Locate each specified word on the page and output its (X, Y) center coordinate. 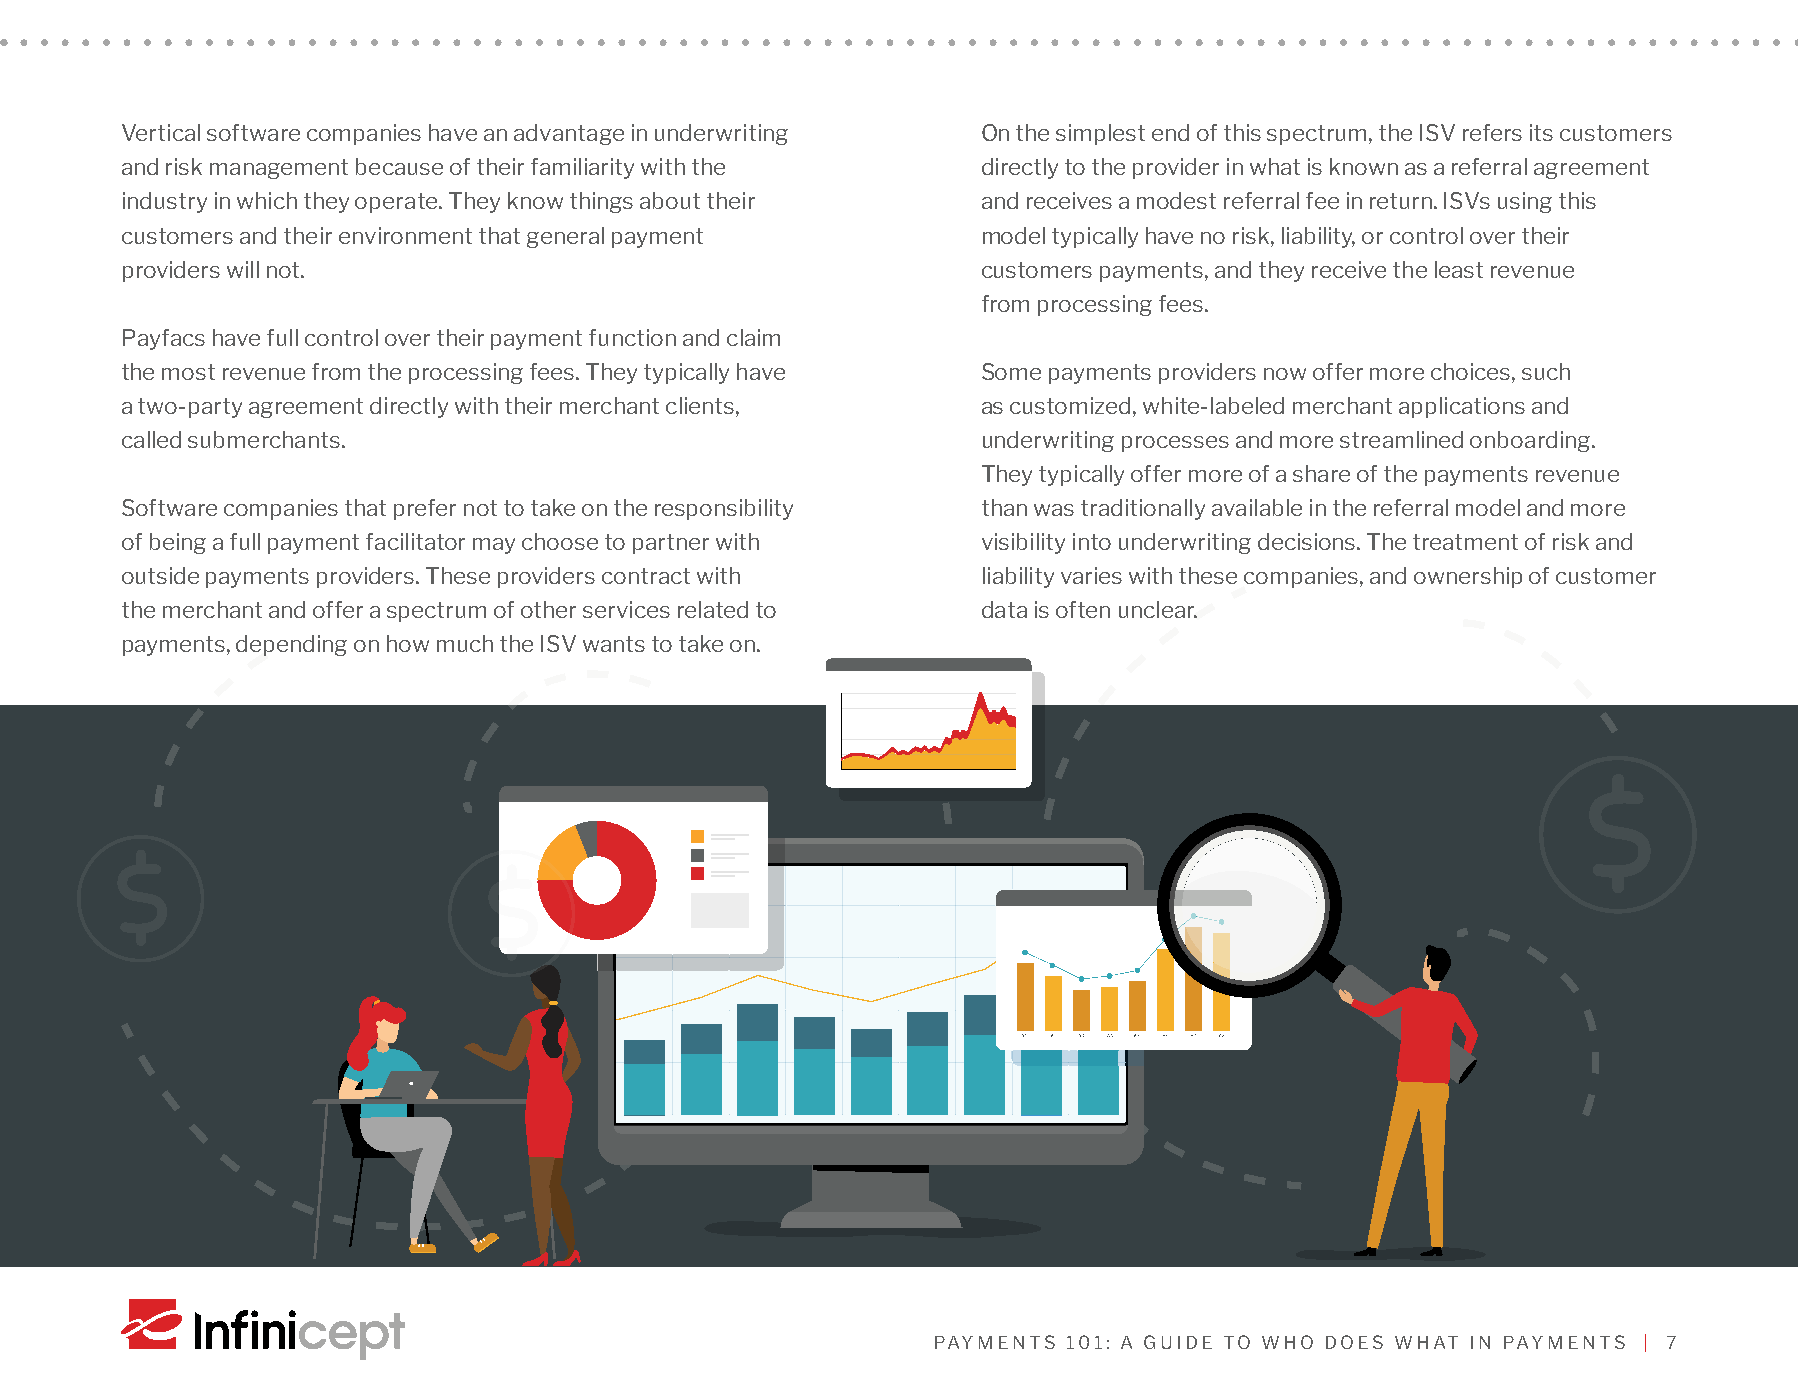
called (151, 439)
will (243, 269)
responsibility (724, 509)
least (1459, 269)
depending (291, 645)
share (1321, 473)
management (279, 169)
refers (1492, 132)
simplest (1100, 134)
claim (753, 337)
